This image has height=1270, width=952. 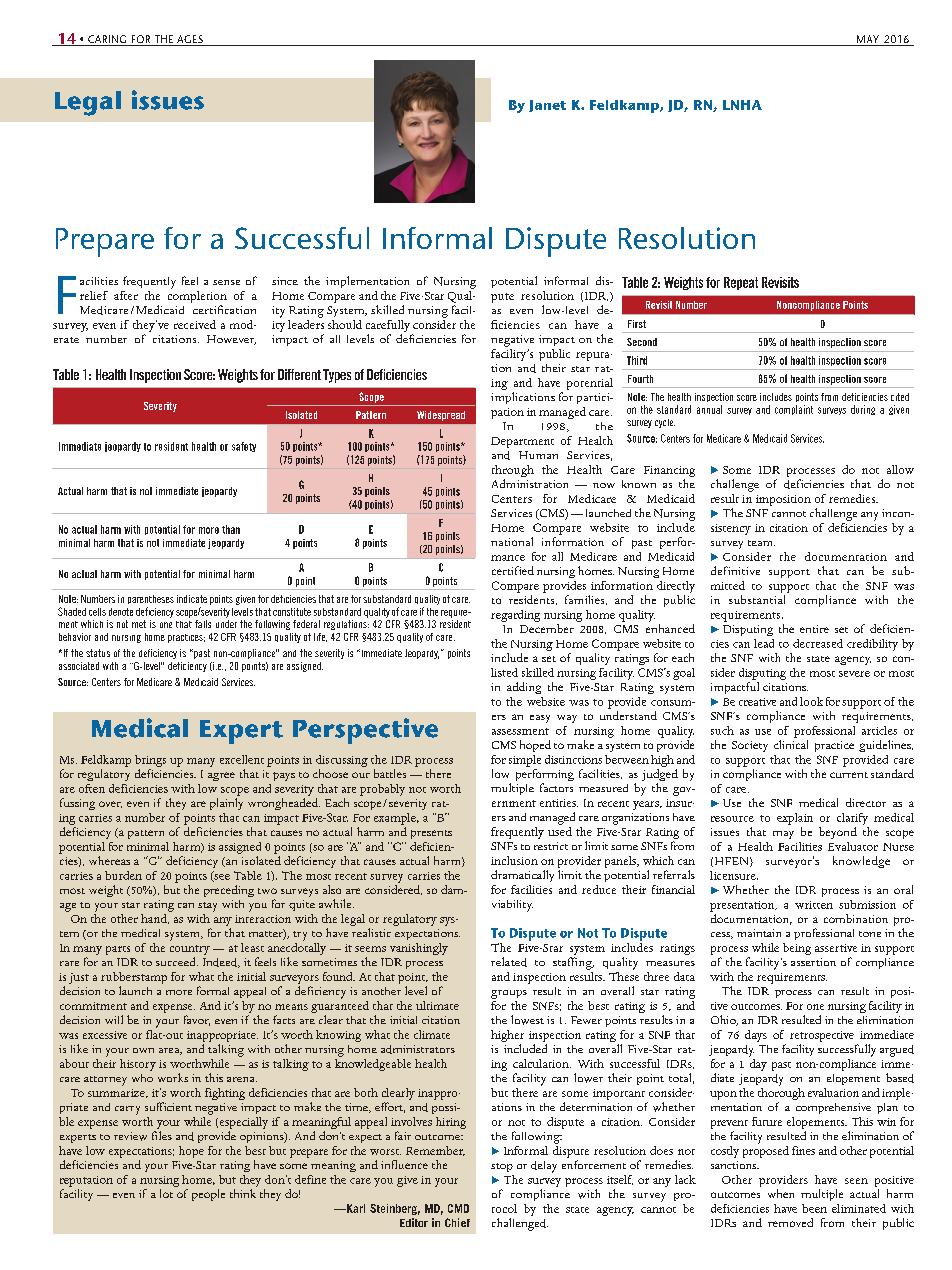 What do you see at coordinates (512, 906) in the image?
I see `viability` at bounding box center [512, 906].
